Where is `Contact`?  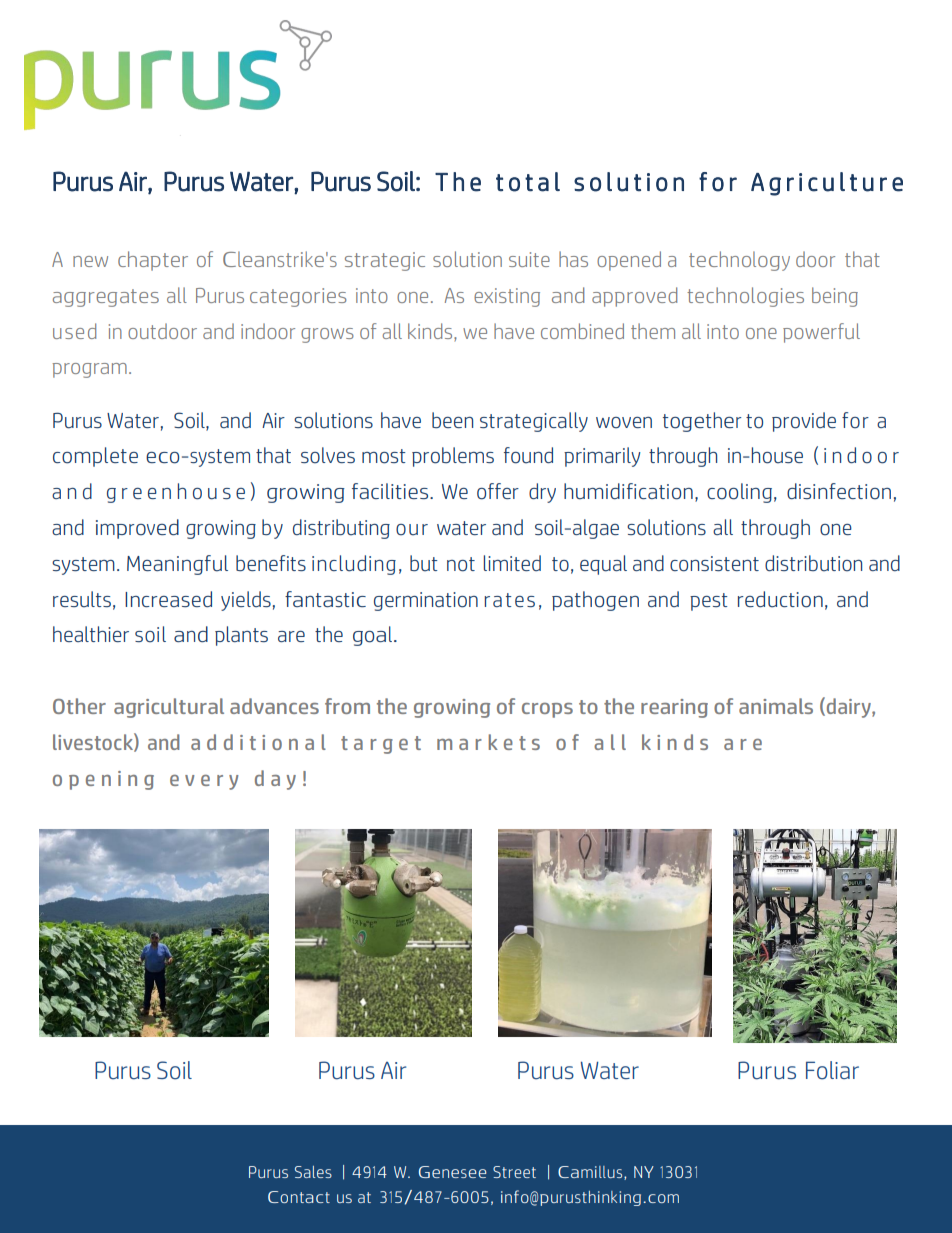 Contact is located at coordinates (299, 1197).
